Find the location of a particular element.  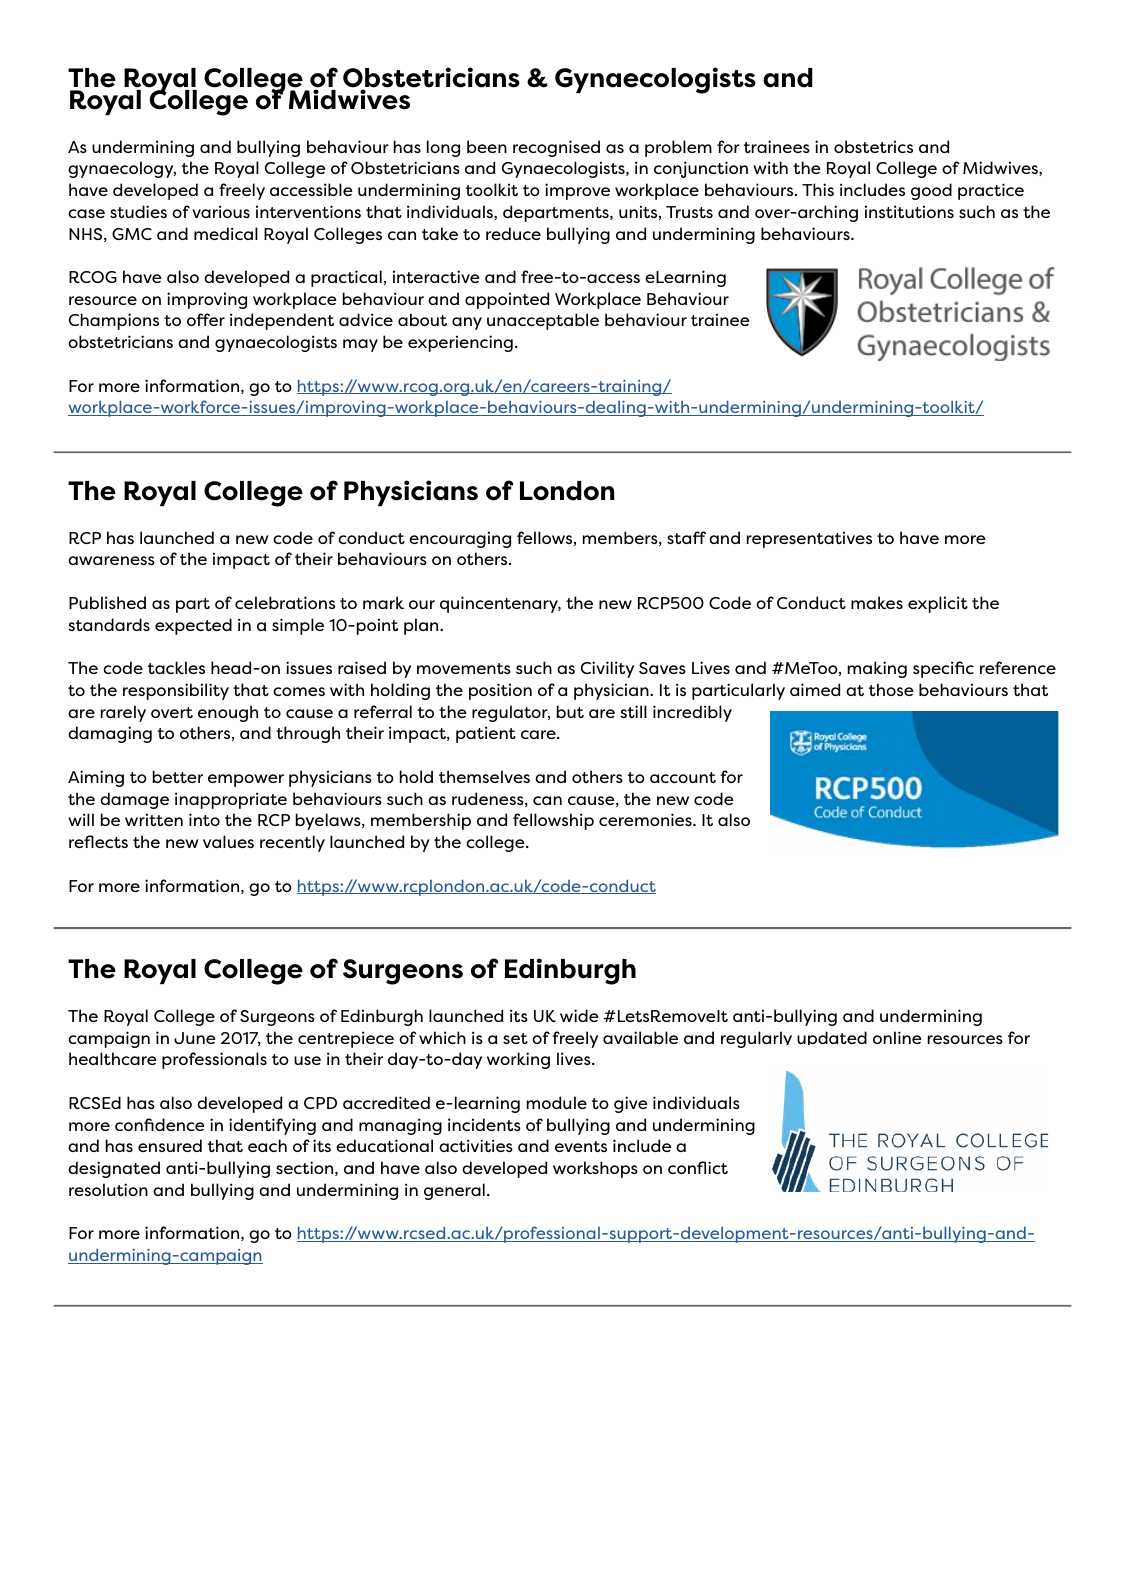

improve is located at coordinates (577, 191).
